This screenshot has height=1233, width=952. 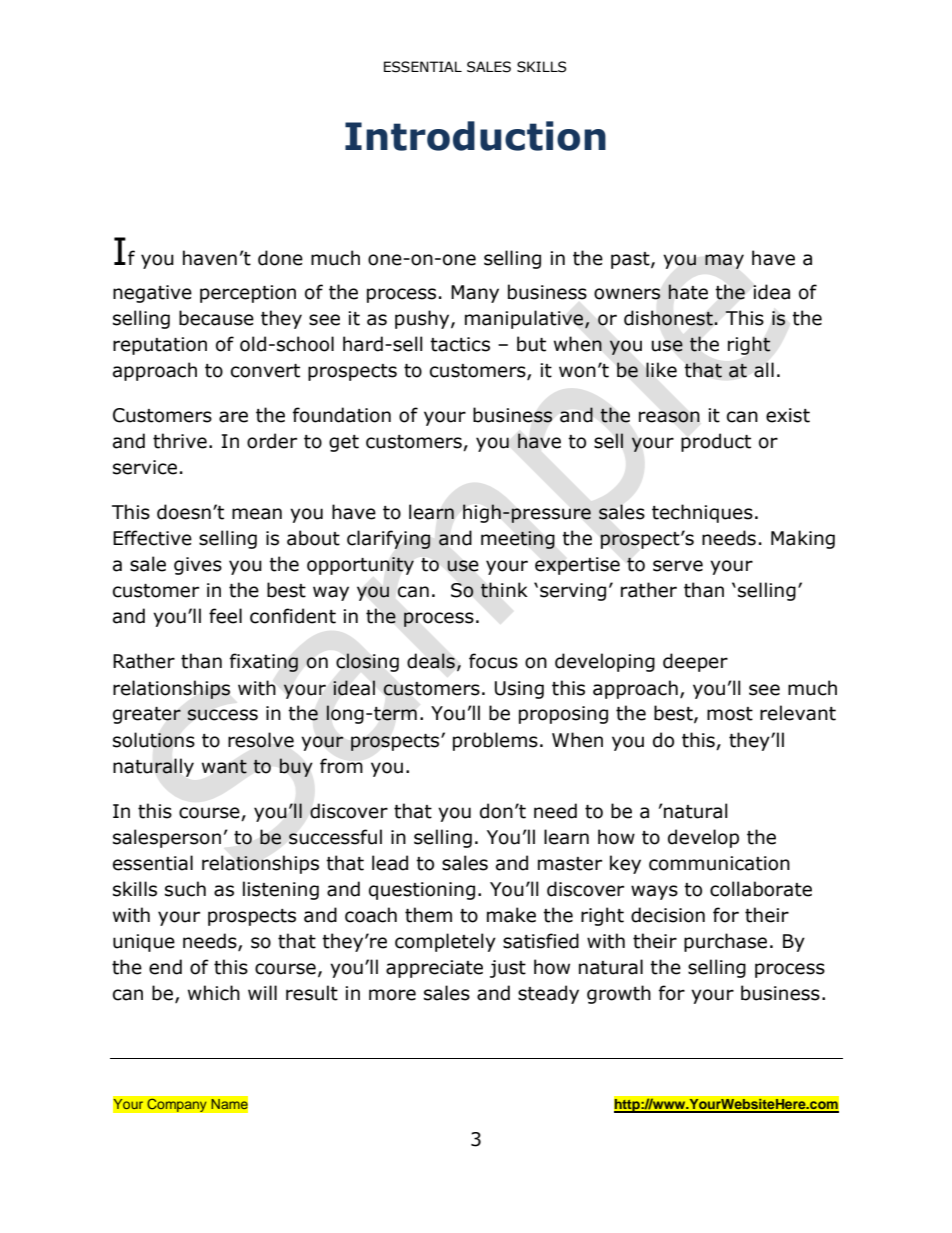 I want to click on think, so click(x=504, y=590).
